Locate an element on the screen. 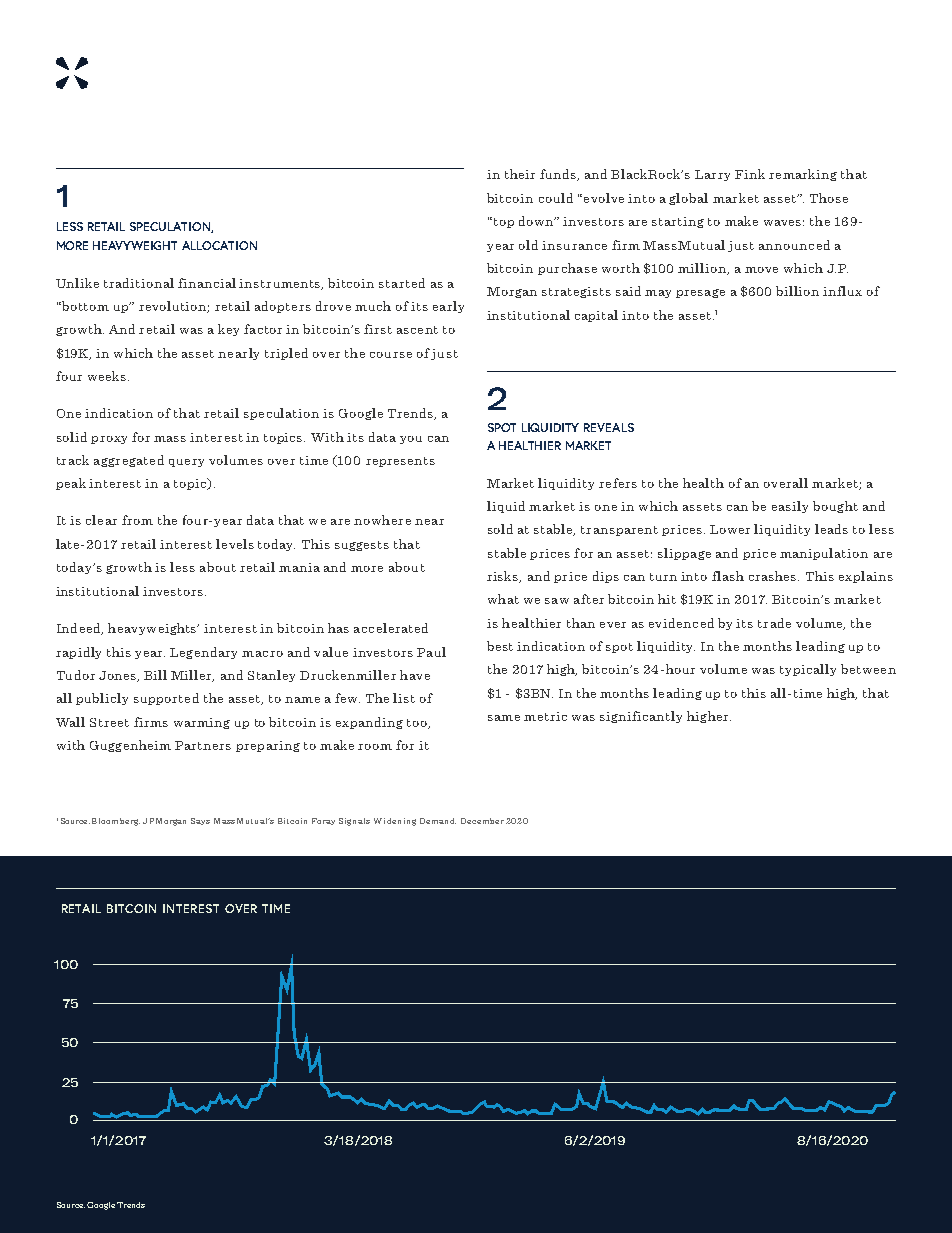 The width and height of the screenshot is (952, 1233). December is located at coordinates (482, 821).
